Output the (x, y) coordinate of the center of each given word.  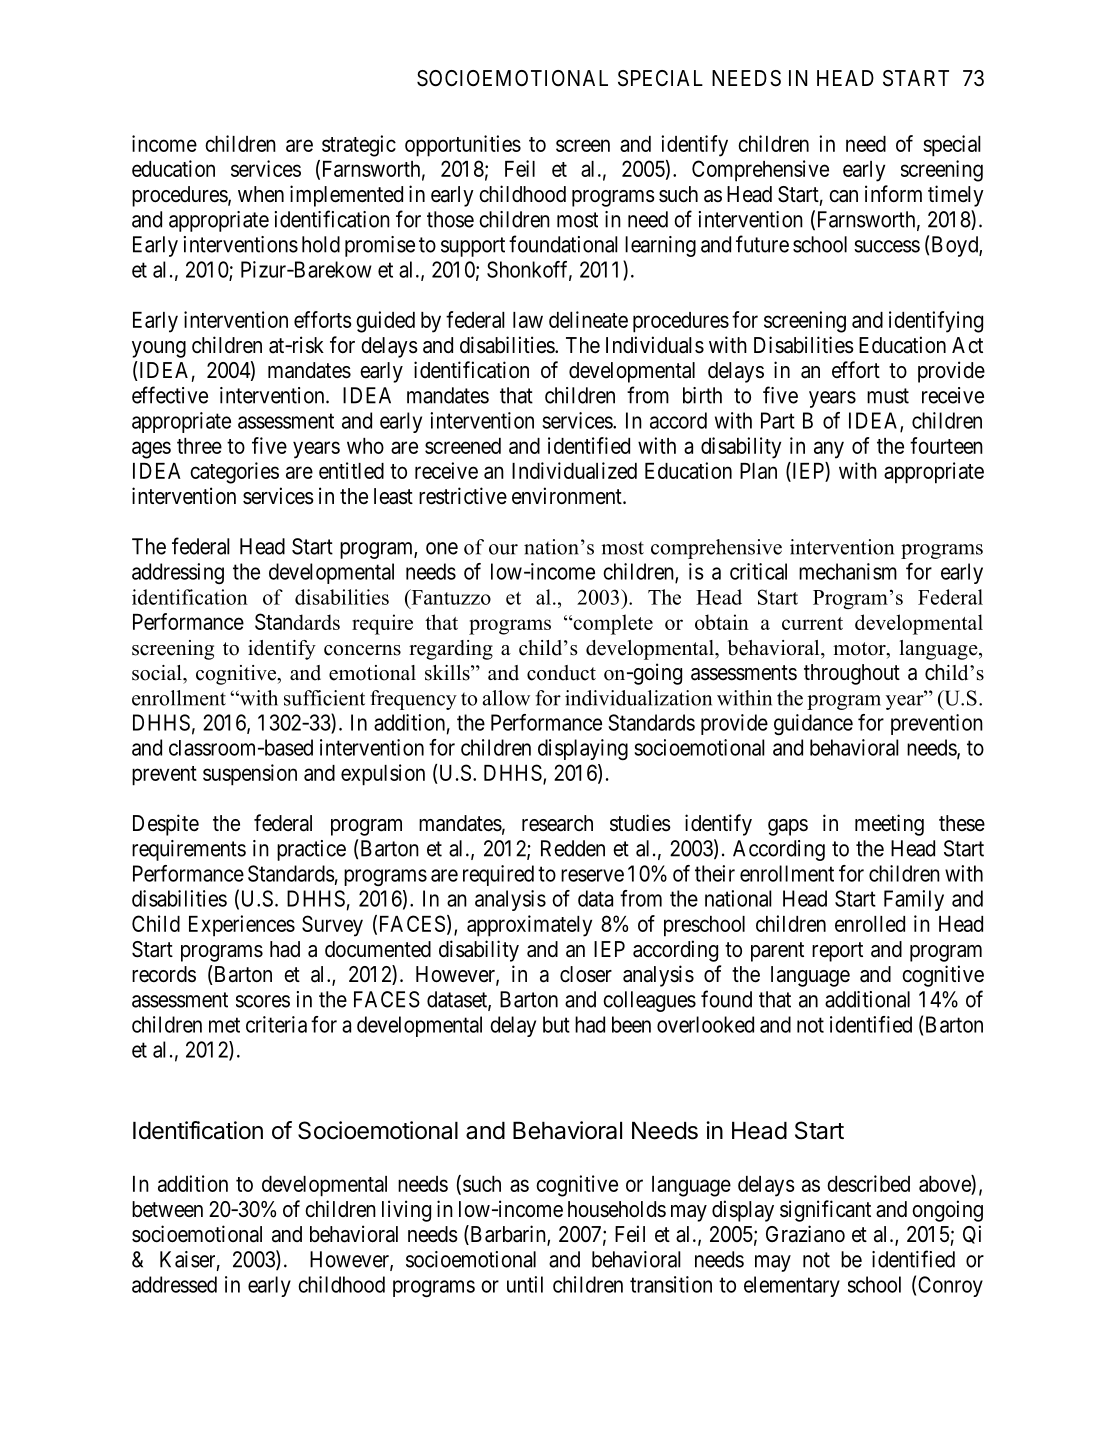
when (261, 194)
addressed (174, 1284)
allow (506, 698)
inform (893, 193)
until (525, 1284)
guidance (813, 724)
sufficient (324, 698)
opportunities (463, 146)
